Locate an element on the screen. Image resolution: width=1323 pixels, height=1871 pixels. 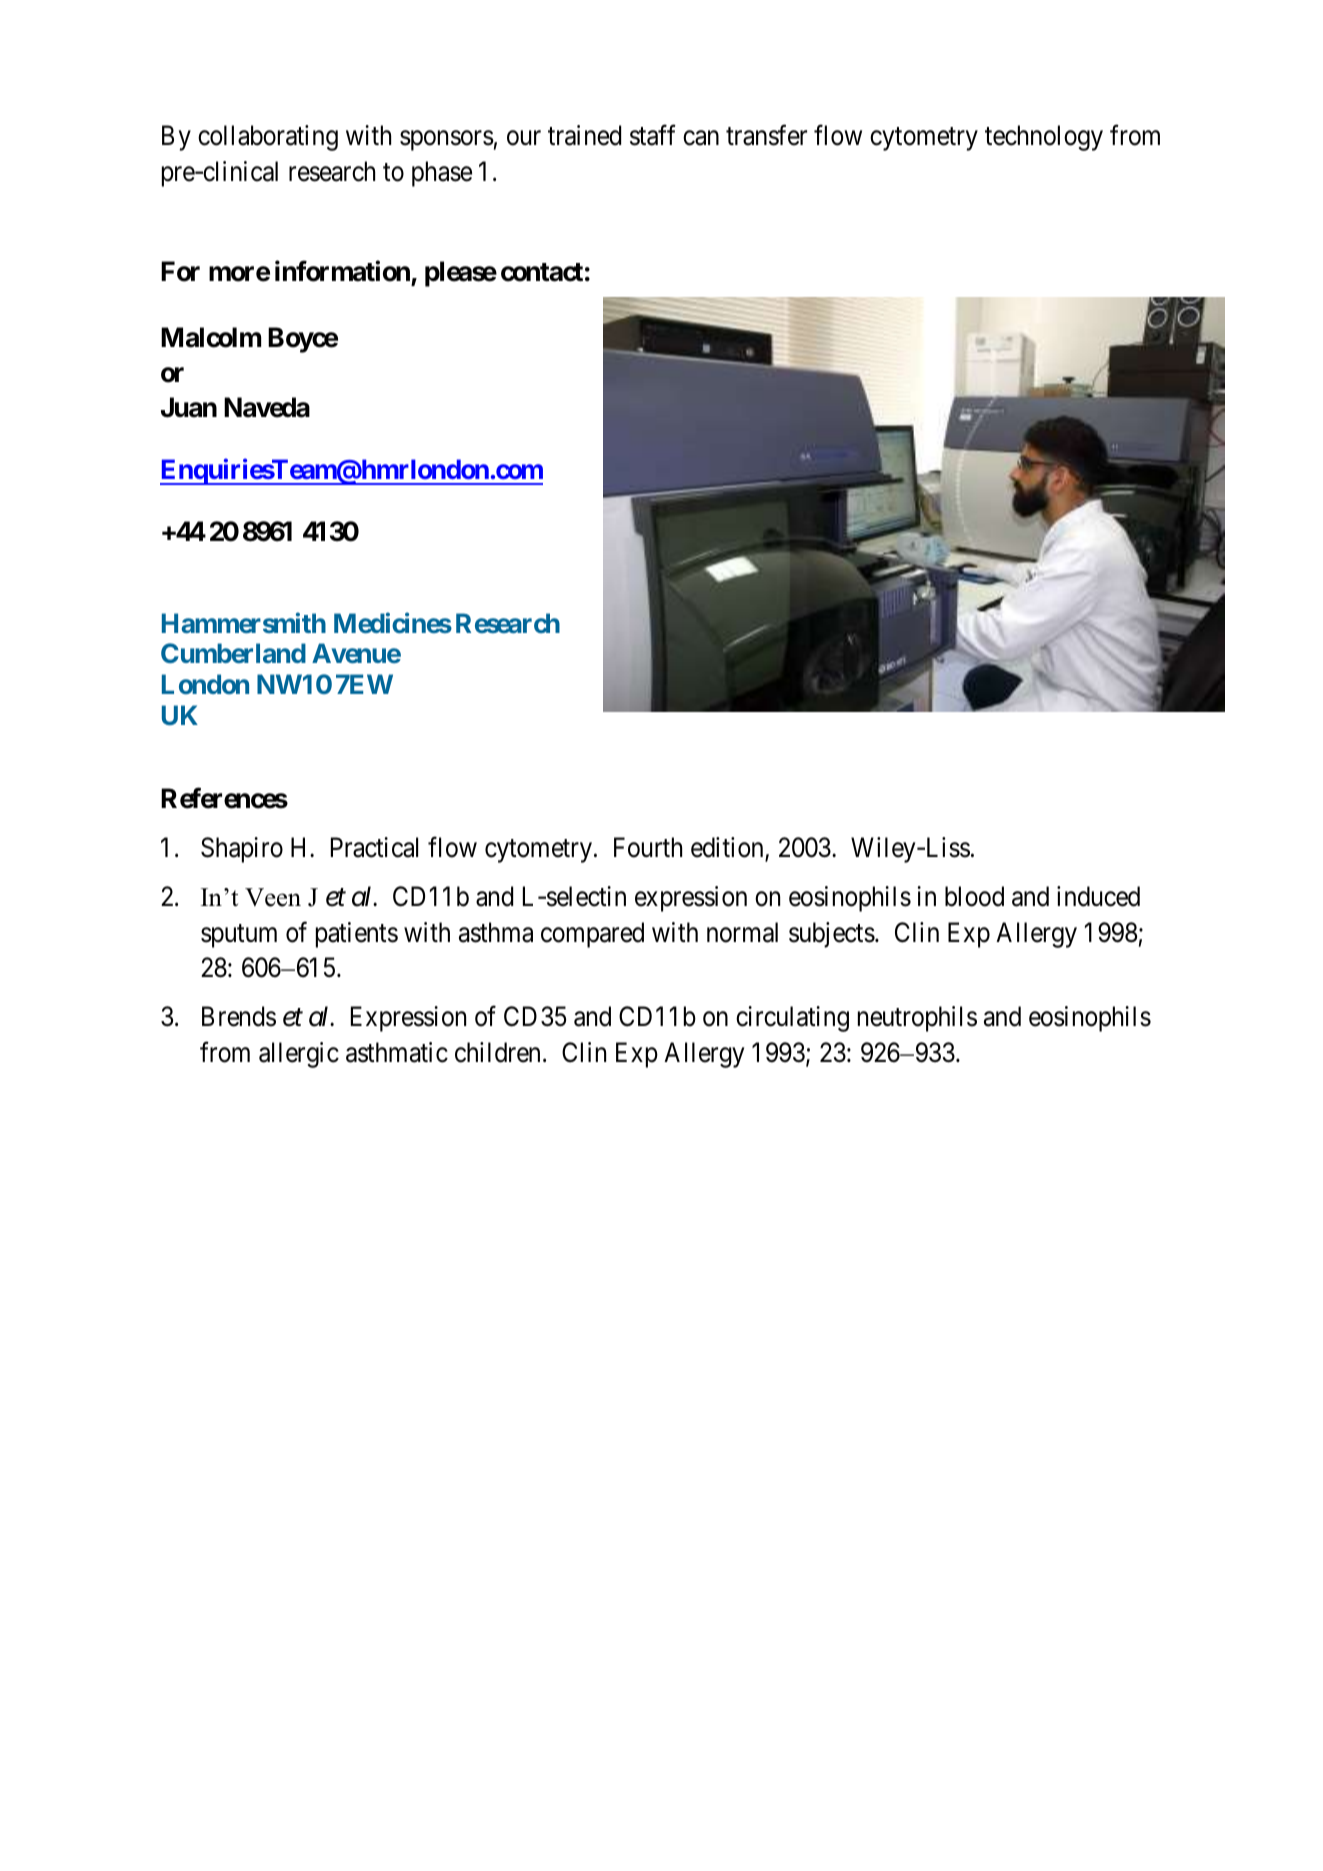
Cumberland is located at coordinates (233, 653).
